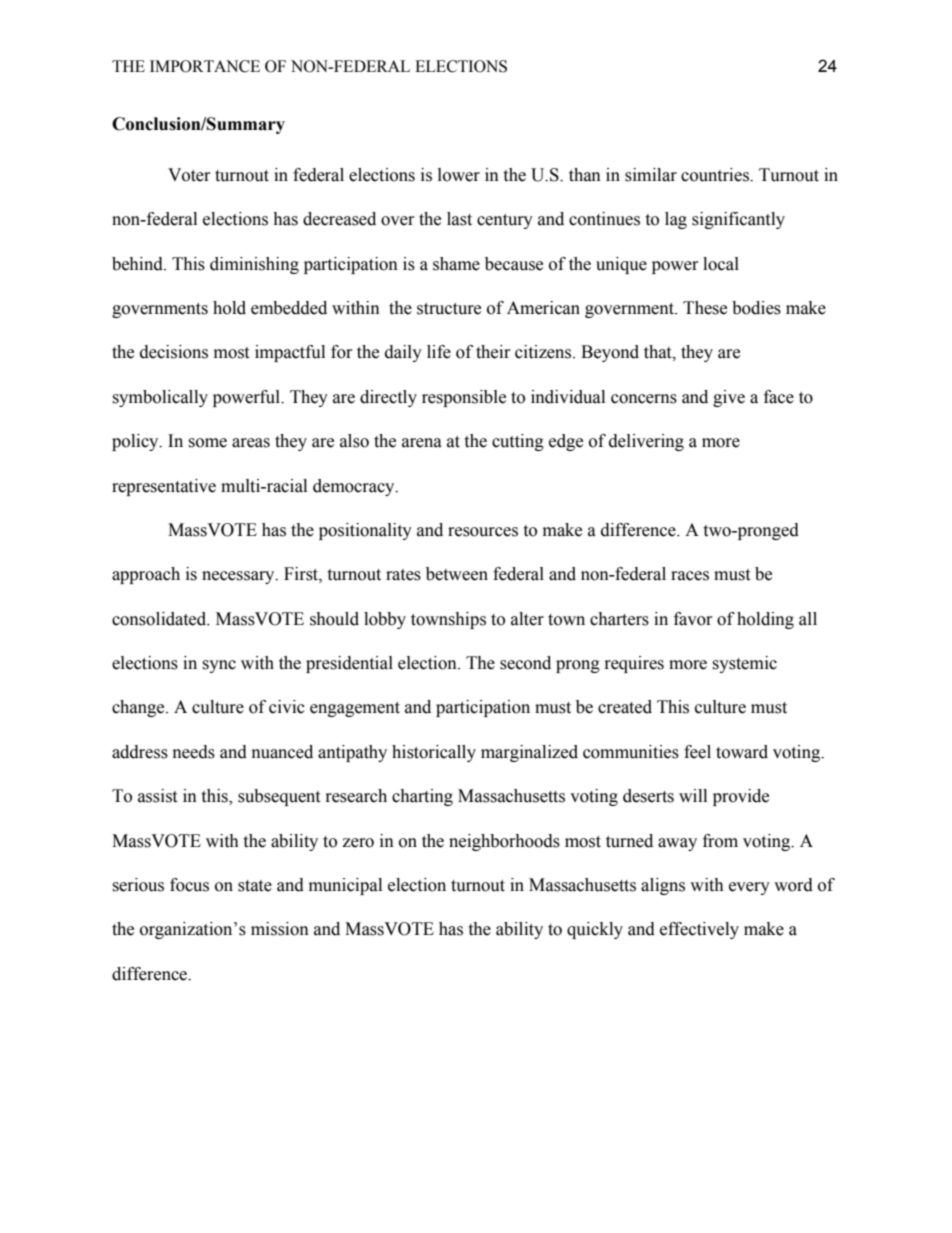 The width and height of the screenshot is (952, 1233). What do you see at coordinates (174, 352) in the screenshot?
I see `decisions` at bounding box center [174, 352].
